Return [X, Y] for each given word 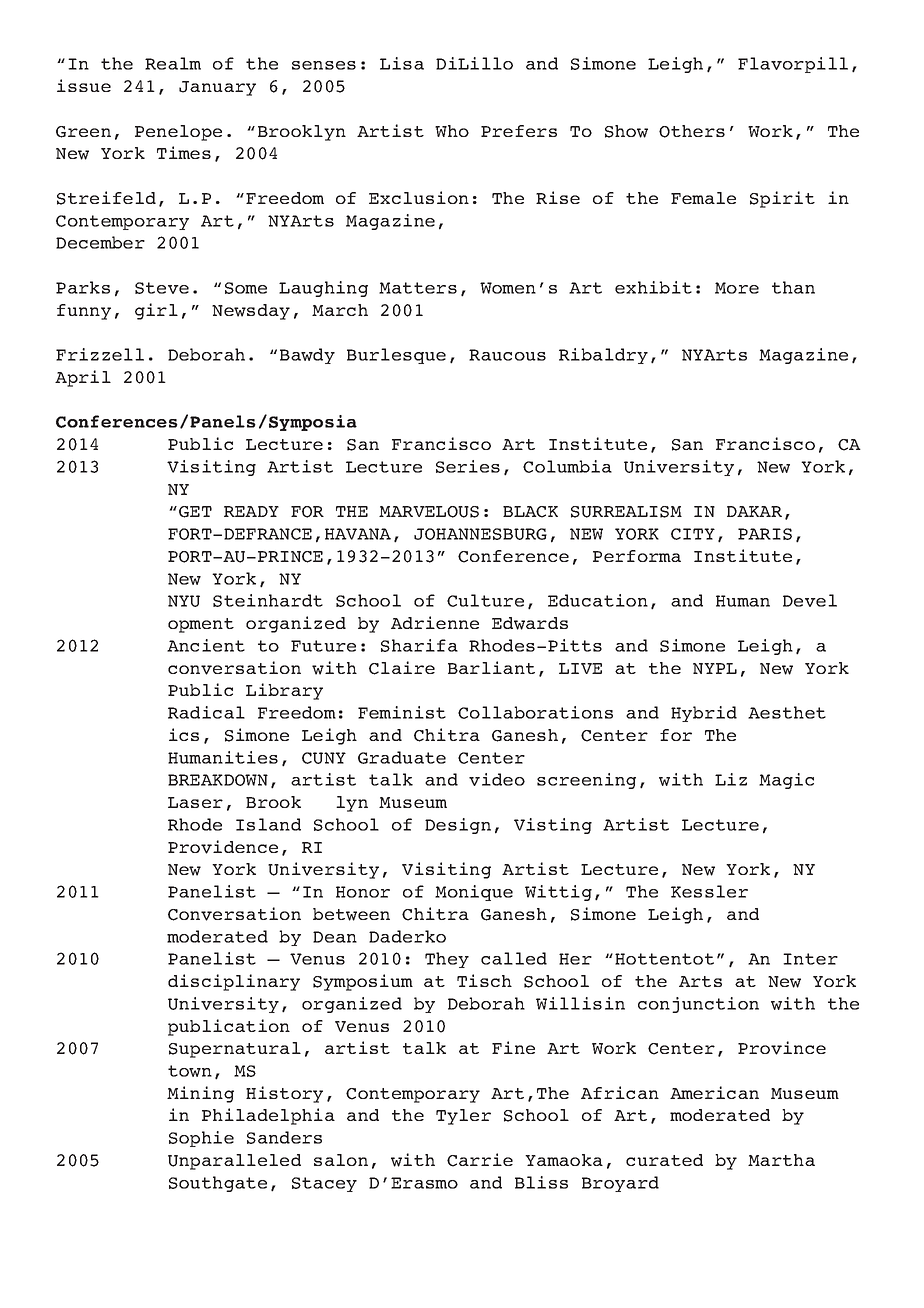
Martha [781, 1160]
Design [458, 826]
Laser [195, 802]
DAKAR [754, 511]
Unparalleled [234, 1162]
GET [195, 512]
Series [468, 466]
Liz [731, 779]
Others [692, 131]
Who [452, 131]
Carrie [480, 1160]
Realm [173, 63]
